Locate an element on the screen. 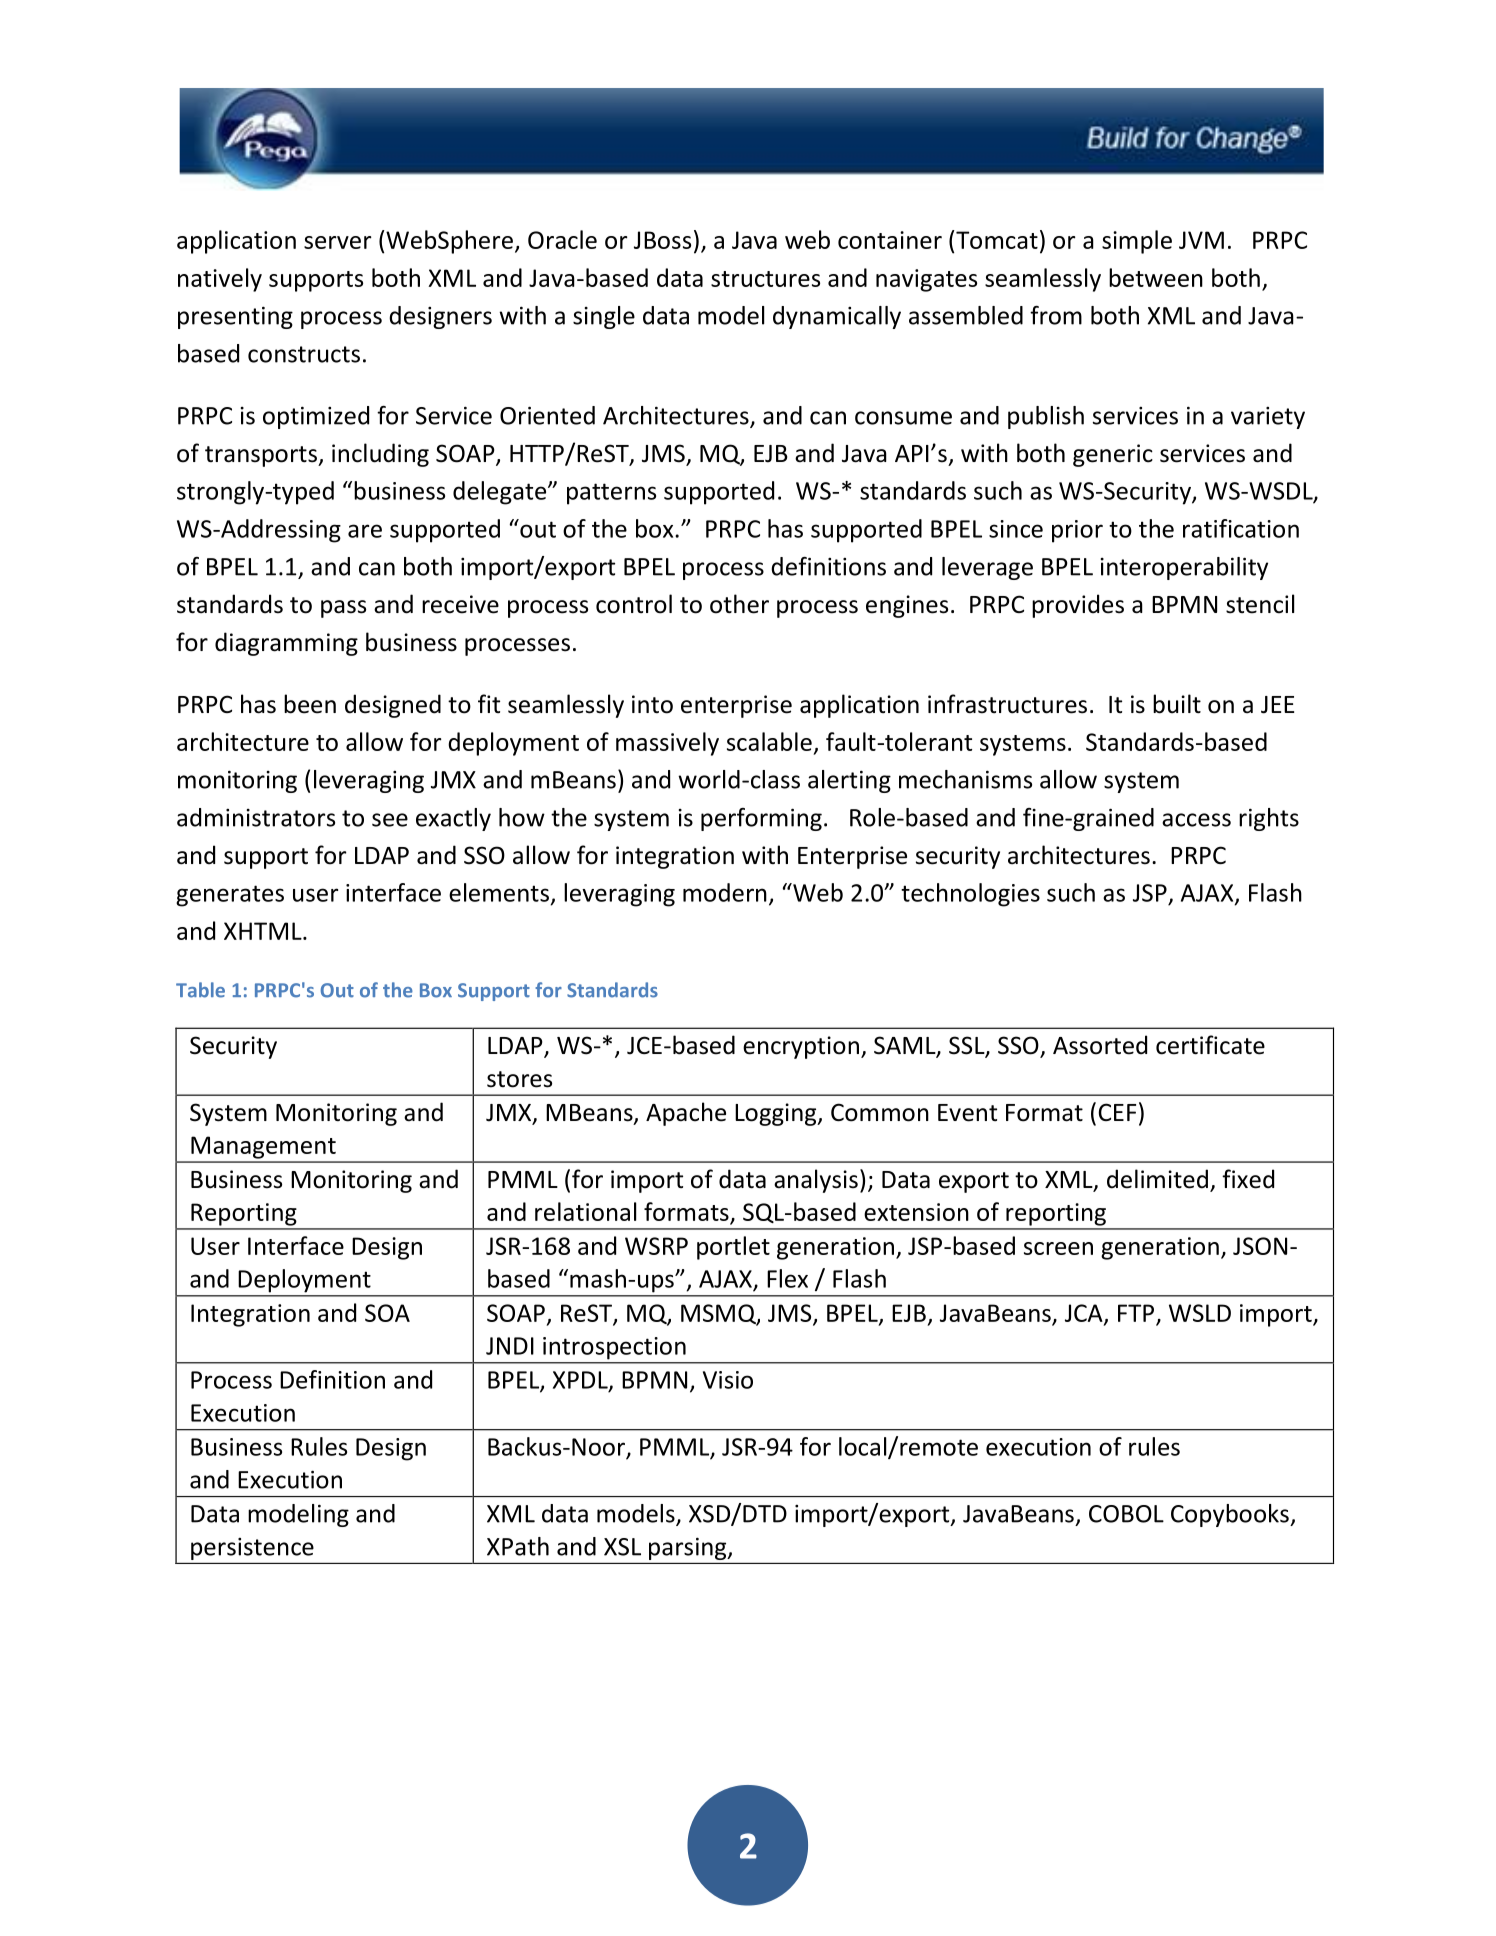  relational is located at coordinates (585, 1211).
